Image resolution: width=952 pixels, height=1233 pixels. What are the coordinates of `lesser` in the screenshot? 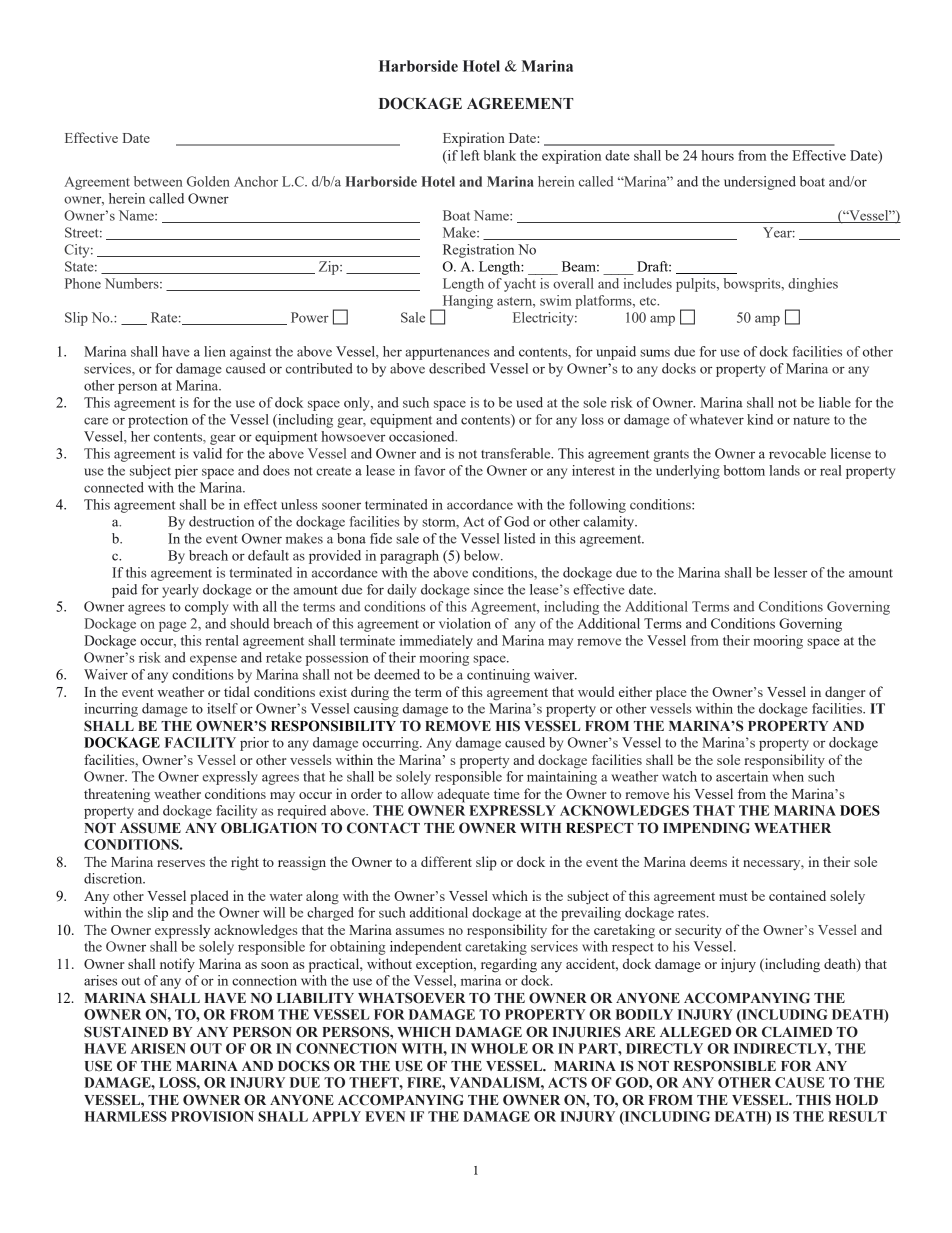 It's located at (790, 572).
